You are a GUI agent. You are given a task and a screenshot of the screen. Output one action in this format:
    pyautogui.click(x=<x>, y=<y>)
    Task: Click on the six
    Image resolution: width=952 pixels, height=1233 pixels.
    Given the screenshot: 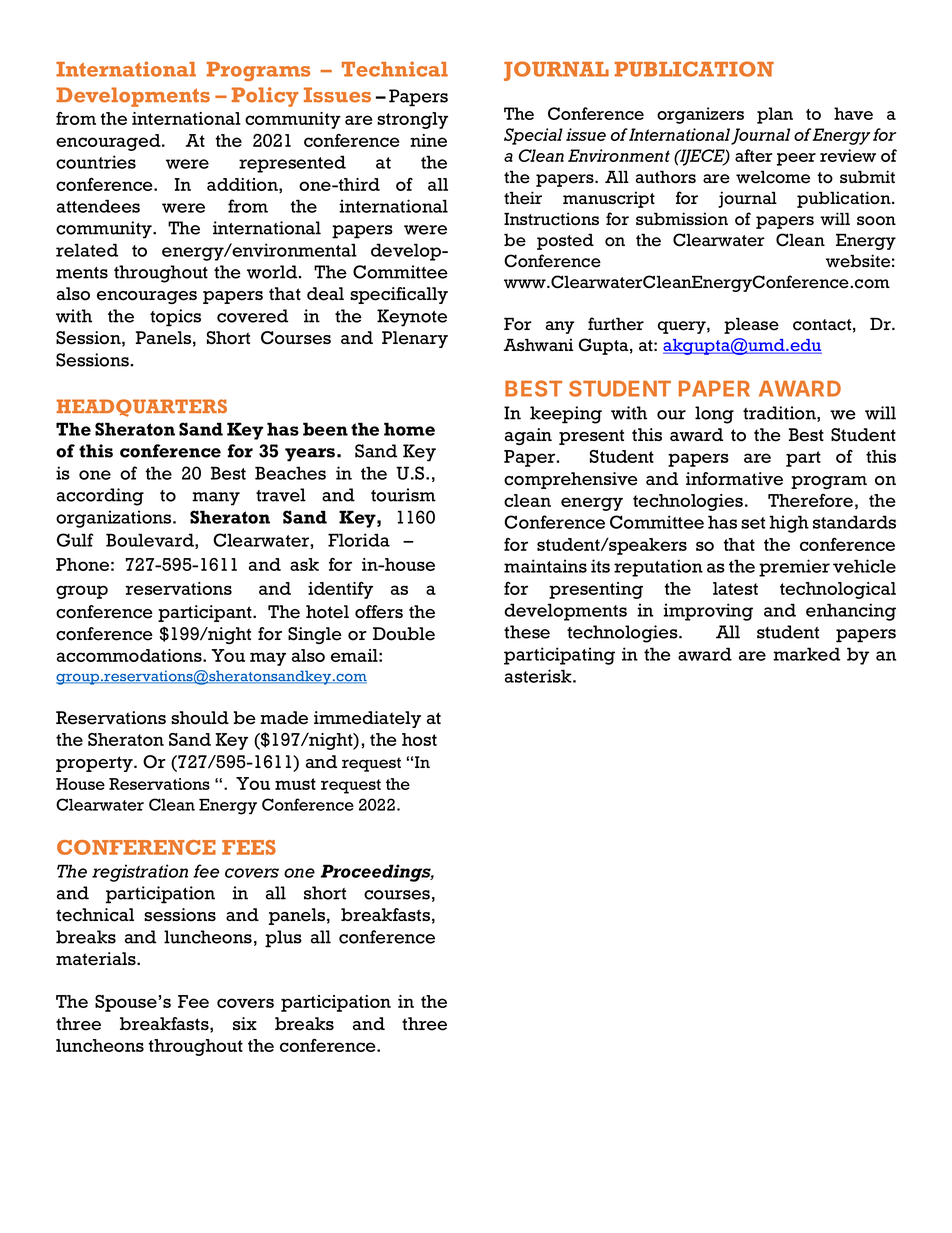 What is the action you would take?
    pyautogui.click(x=245, y=1023)
